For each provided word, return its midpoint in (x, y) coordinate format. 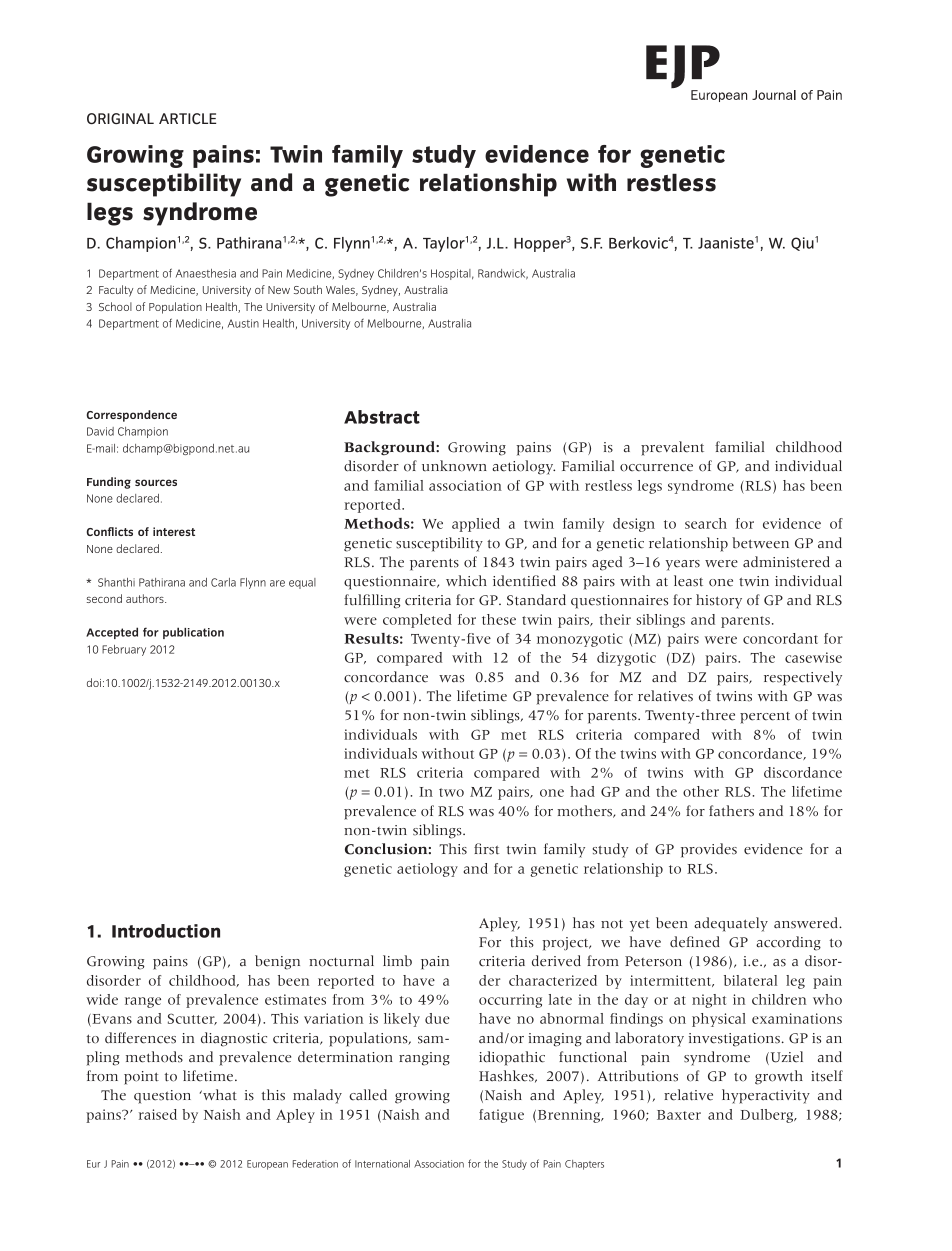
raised (158, 1114)
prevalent (672, 448)
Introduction (166, 931)
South (308, 289)
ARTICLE (187, 118)
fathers (731, 811)
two (451, 792)
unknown (454, 466)
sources (156, 482)
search (706, 523)
